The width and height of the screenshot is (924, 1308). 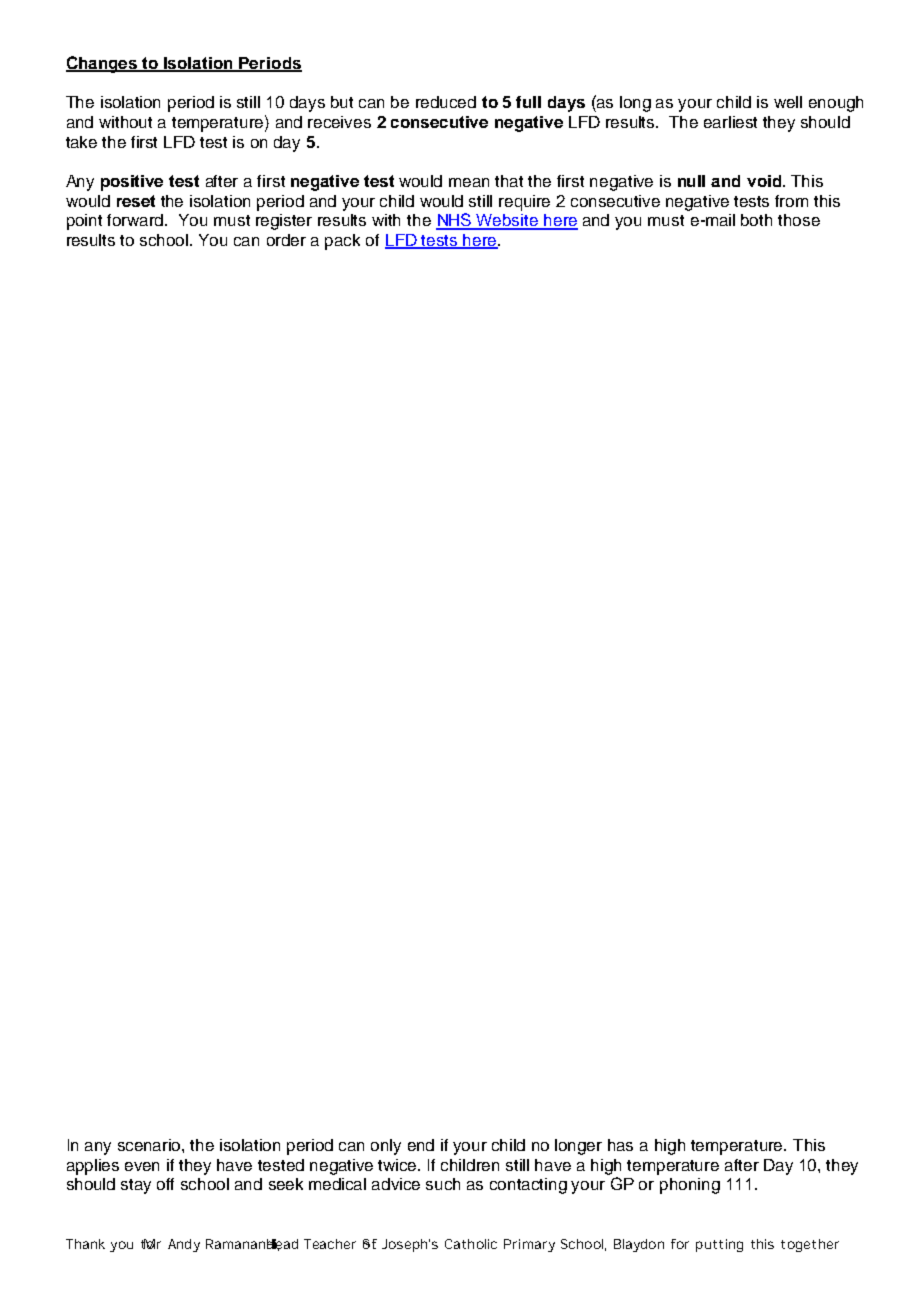 I want to click on both, so click(x=756, y=220).
